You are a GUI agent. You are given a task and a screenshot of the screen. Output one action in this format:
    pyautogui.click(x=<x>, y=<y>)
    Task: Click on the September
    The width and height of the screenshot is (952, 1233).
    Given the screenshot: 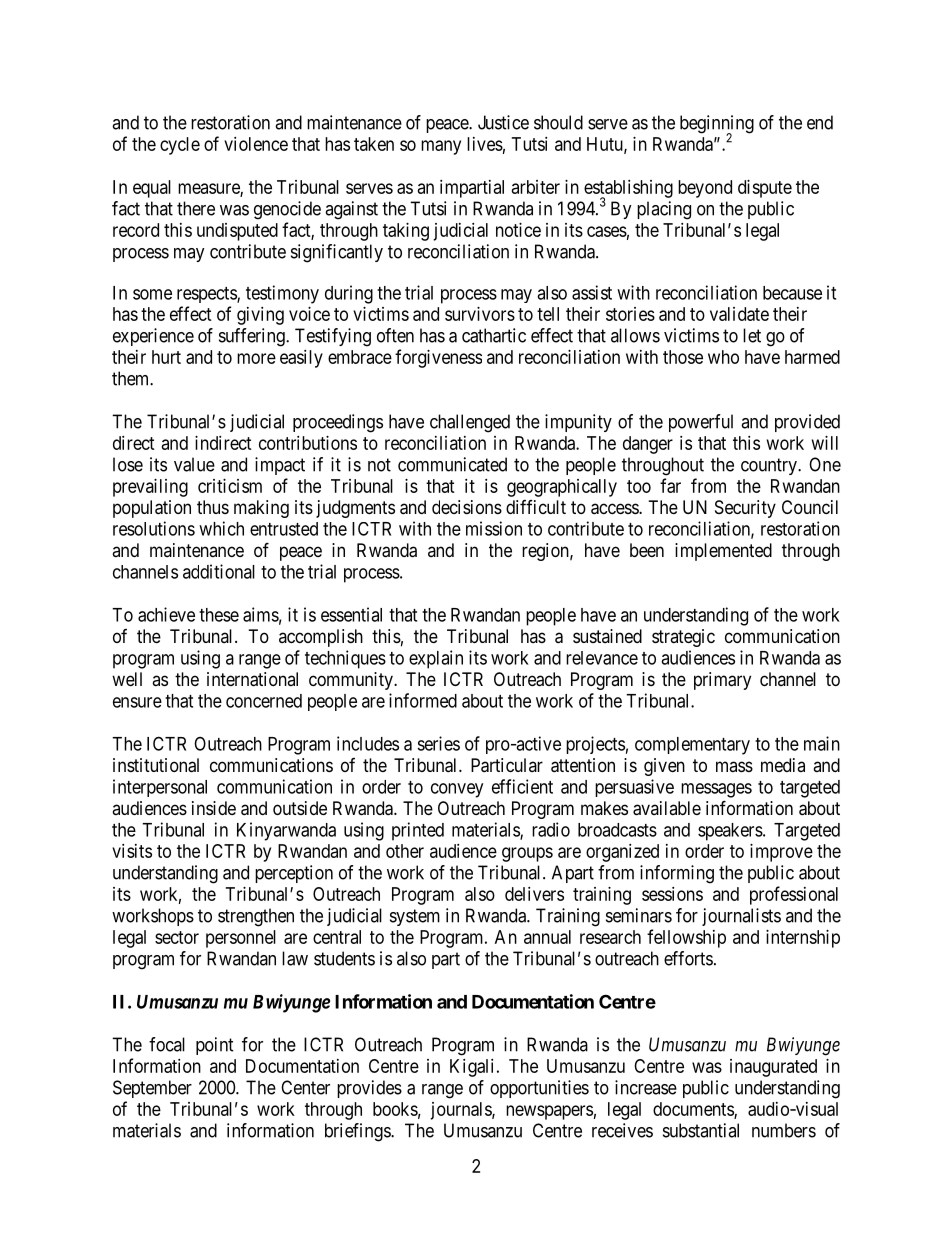 What is the action you would take?
    pyautogui.click(x=152, y=1089)
